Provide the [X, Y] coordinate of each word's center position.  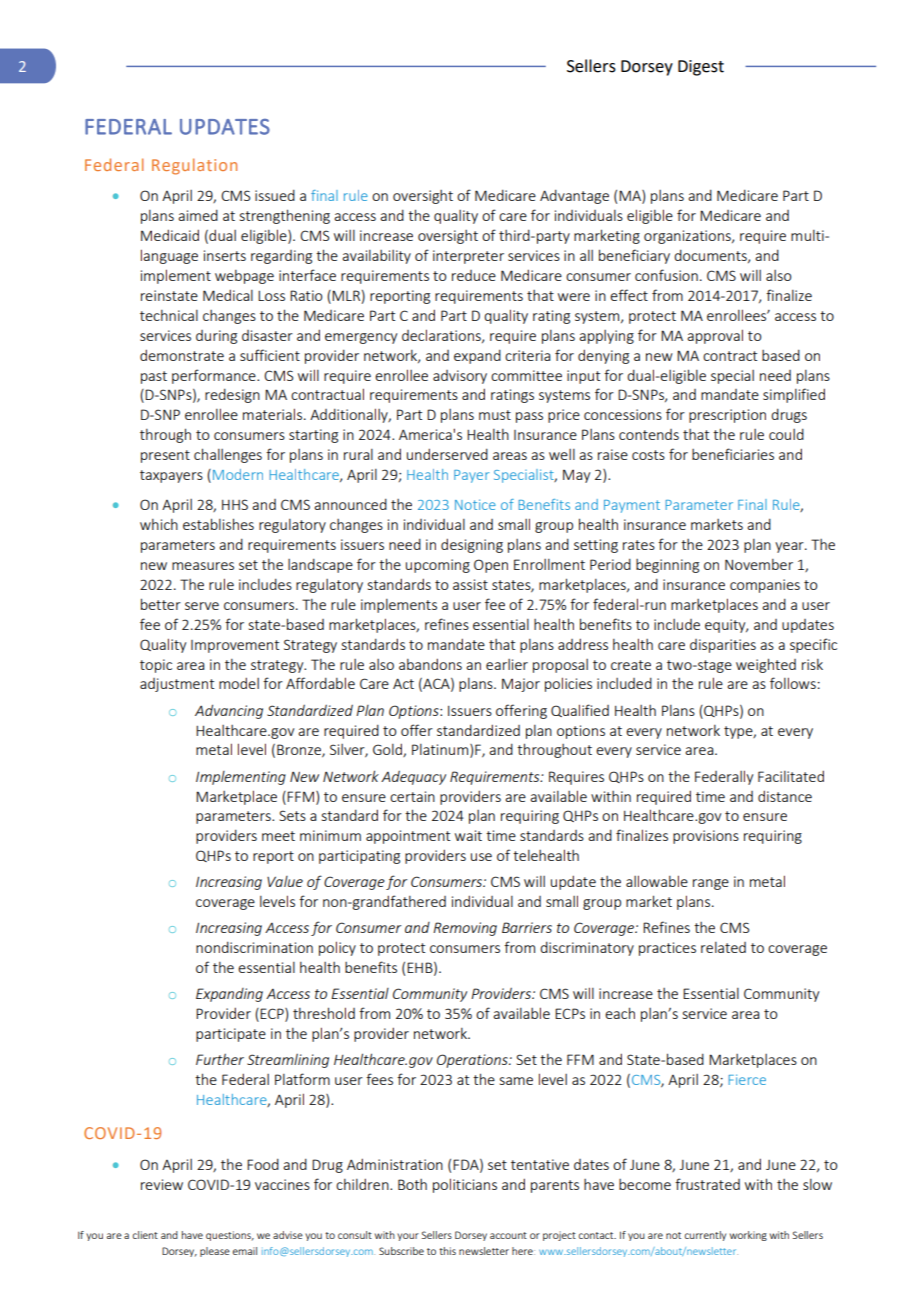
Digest [701, 68]
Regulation [194, 166]
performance [215, 376]
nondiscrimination [254, 947]
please [215, 1252]
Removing [465, 929]
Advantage [574, 196]
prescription [727, 416]
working [748, 1236]
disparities [723, 646]
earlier [507, 664]
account [508, 1235]
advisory [460, 377]
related [723, 947]
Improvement [235, 646]
